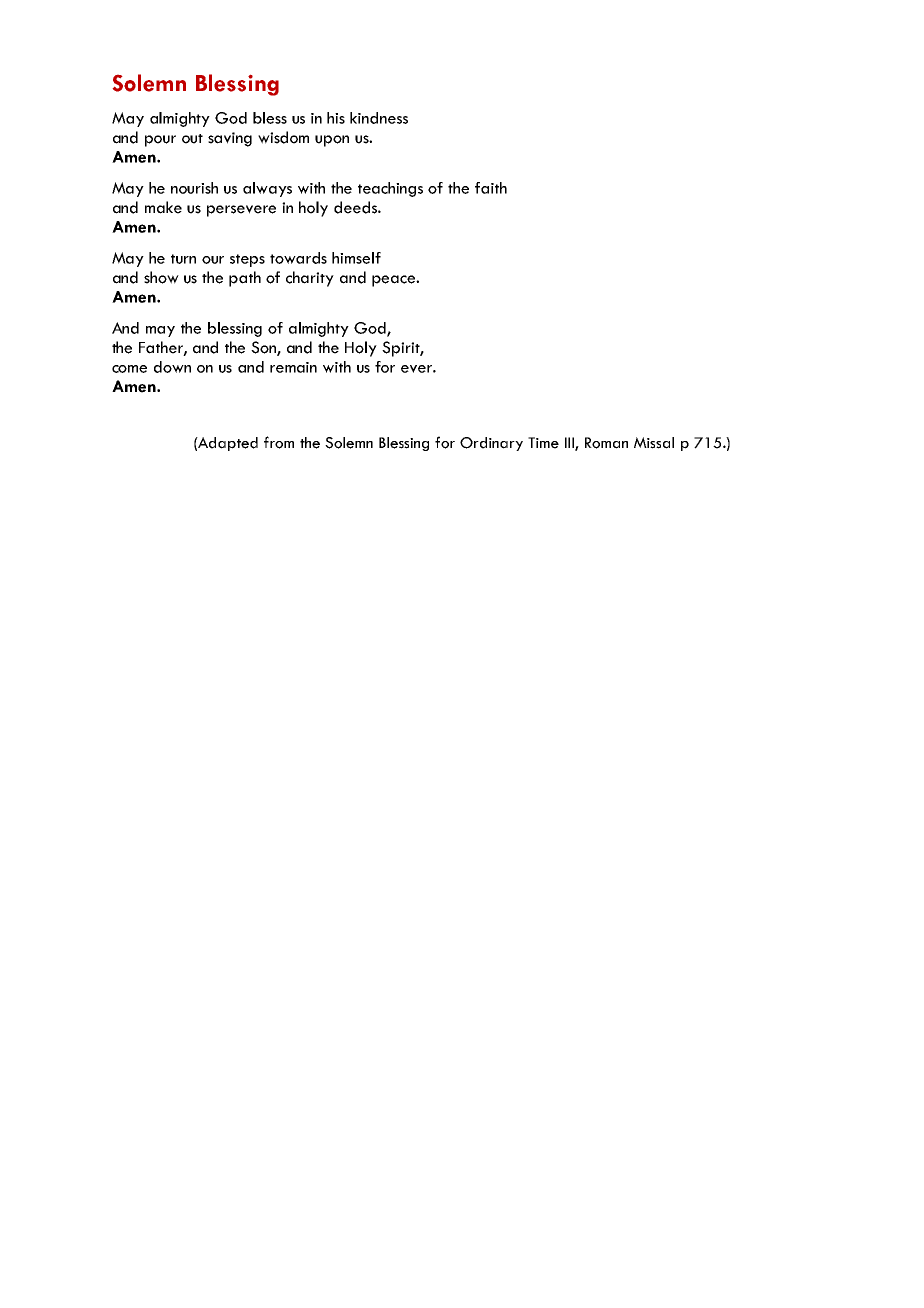  I want to click on faith, so click(491, 188).
